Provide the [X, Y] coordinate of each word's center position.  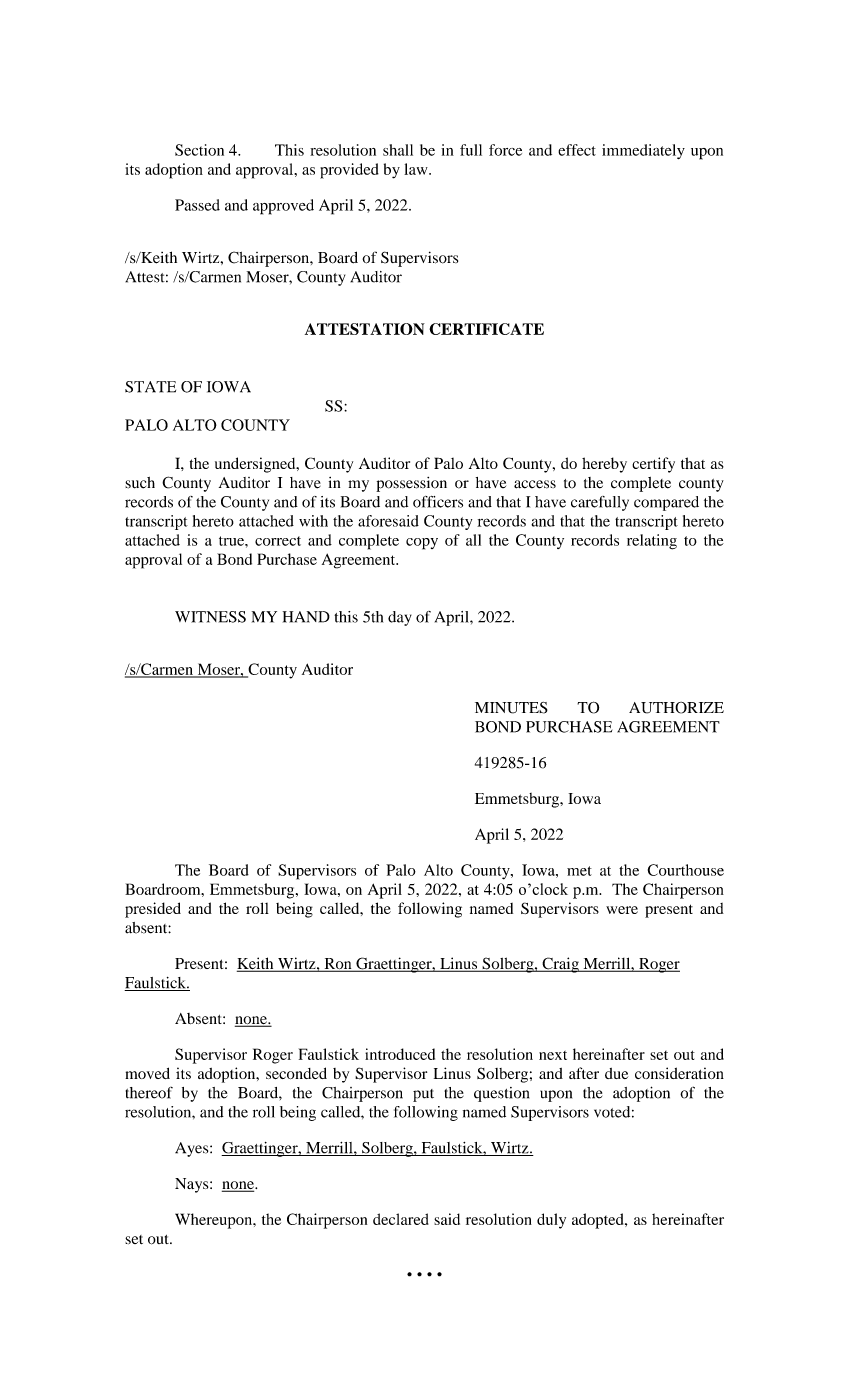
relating [652, 542]
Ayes [193, 1149]
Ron [338, 965]
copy [422, 544]
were [622, 910]
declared [401, 1219]
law [417, 169]
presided [153, 910]
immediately [643, 151]
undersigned [256, 465]
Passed [197, 205]
